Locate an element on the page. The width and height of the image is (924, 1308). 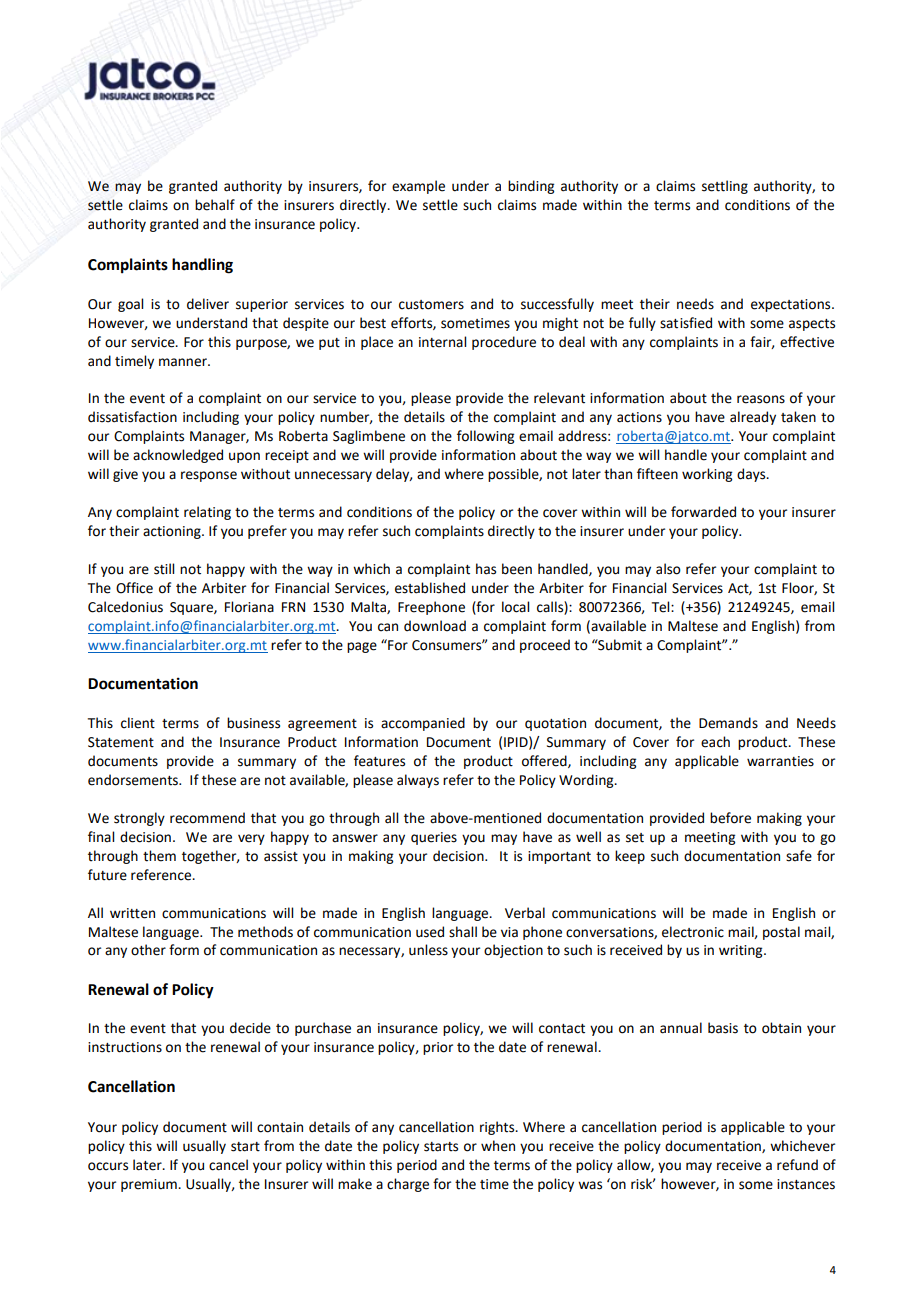
example is located at coordinates (418, 187).
